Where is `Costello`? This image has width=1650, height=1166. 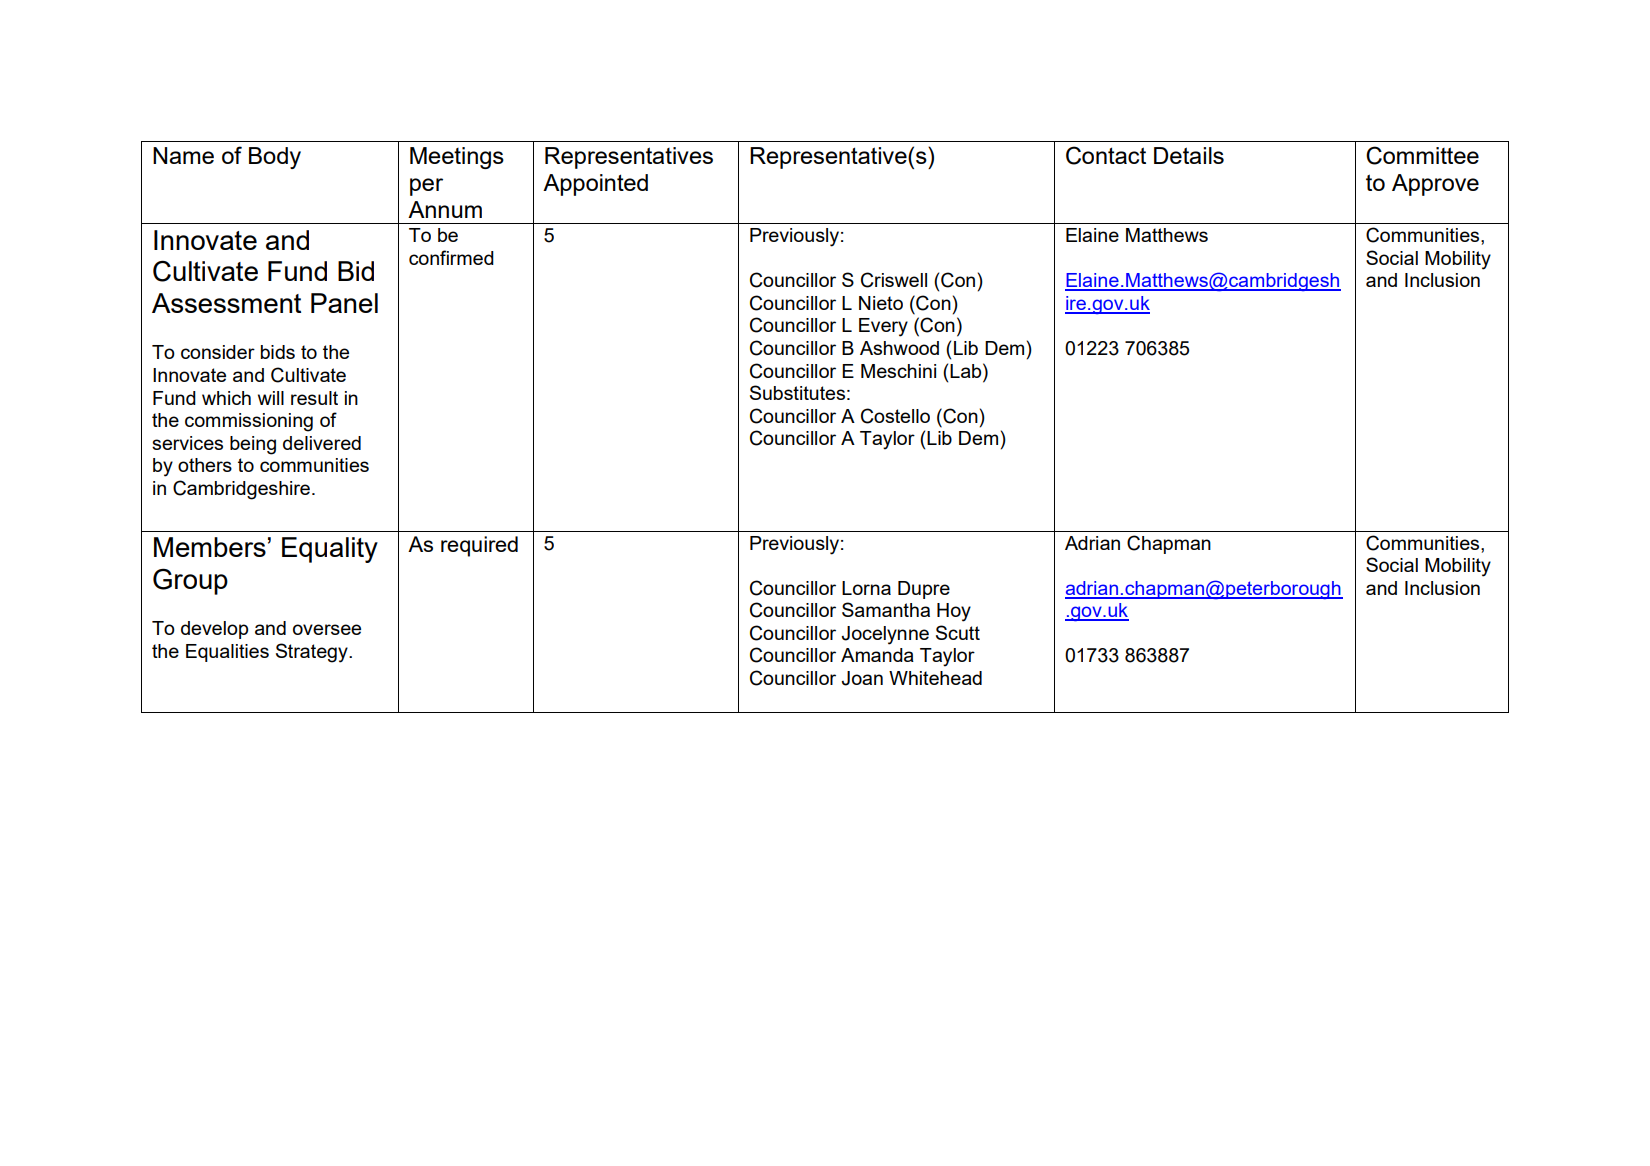
Costello is located at coordinates (895, 416).
